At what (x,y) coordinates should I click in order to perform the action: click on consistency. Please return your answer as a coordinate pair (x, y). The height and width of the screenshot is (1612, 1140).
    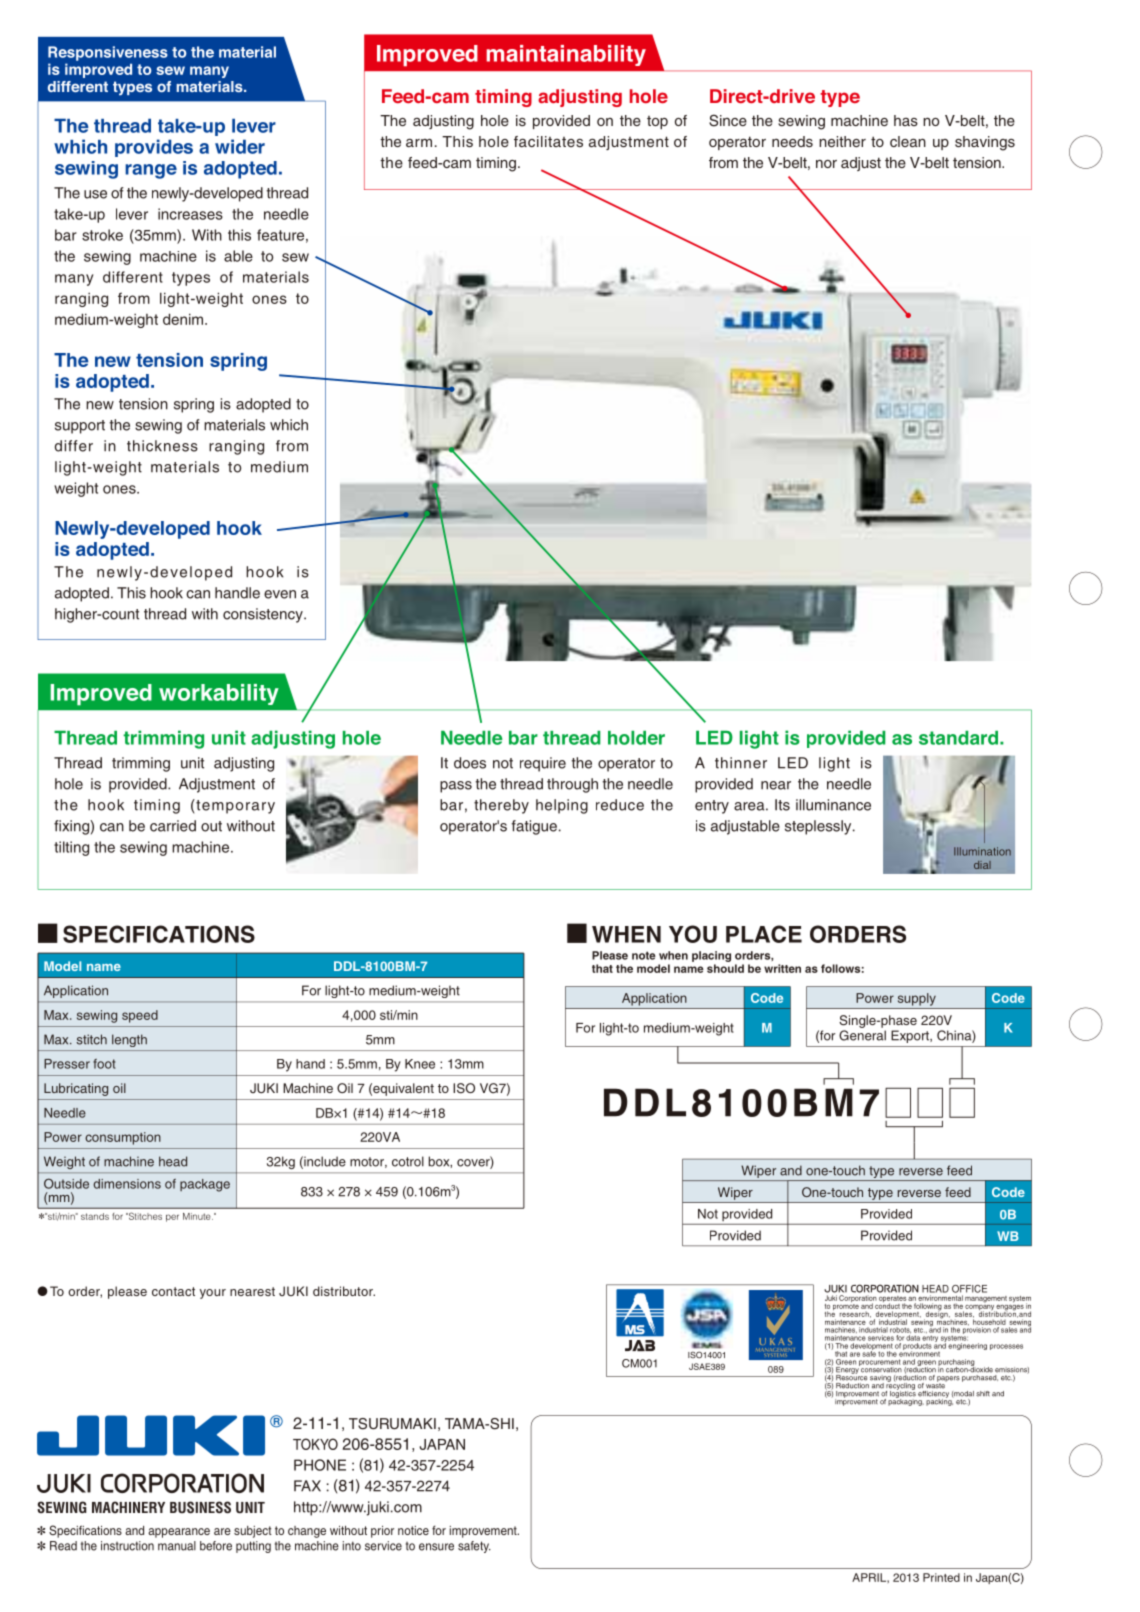
    Looking at the image, I should click on (264, 615).
